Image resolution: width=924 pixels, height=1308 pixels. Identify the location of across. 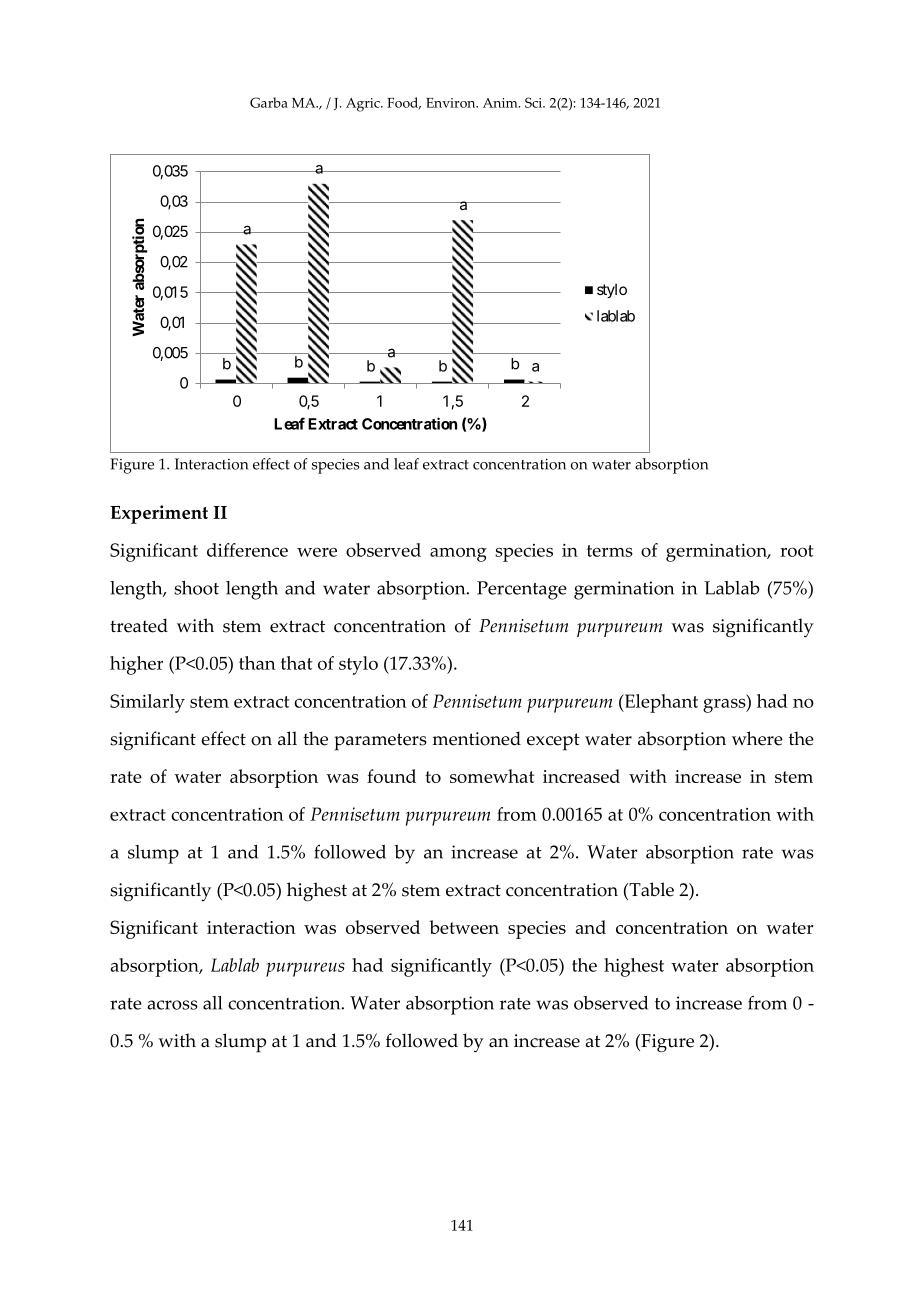
(172, 1005).
